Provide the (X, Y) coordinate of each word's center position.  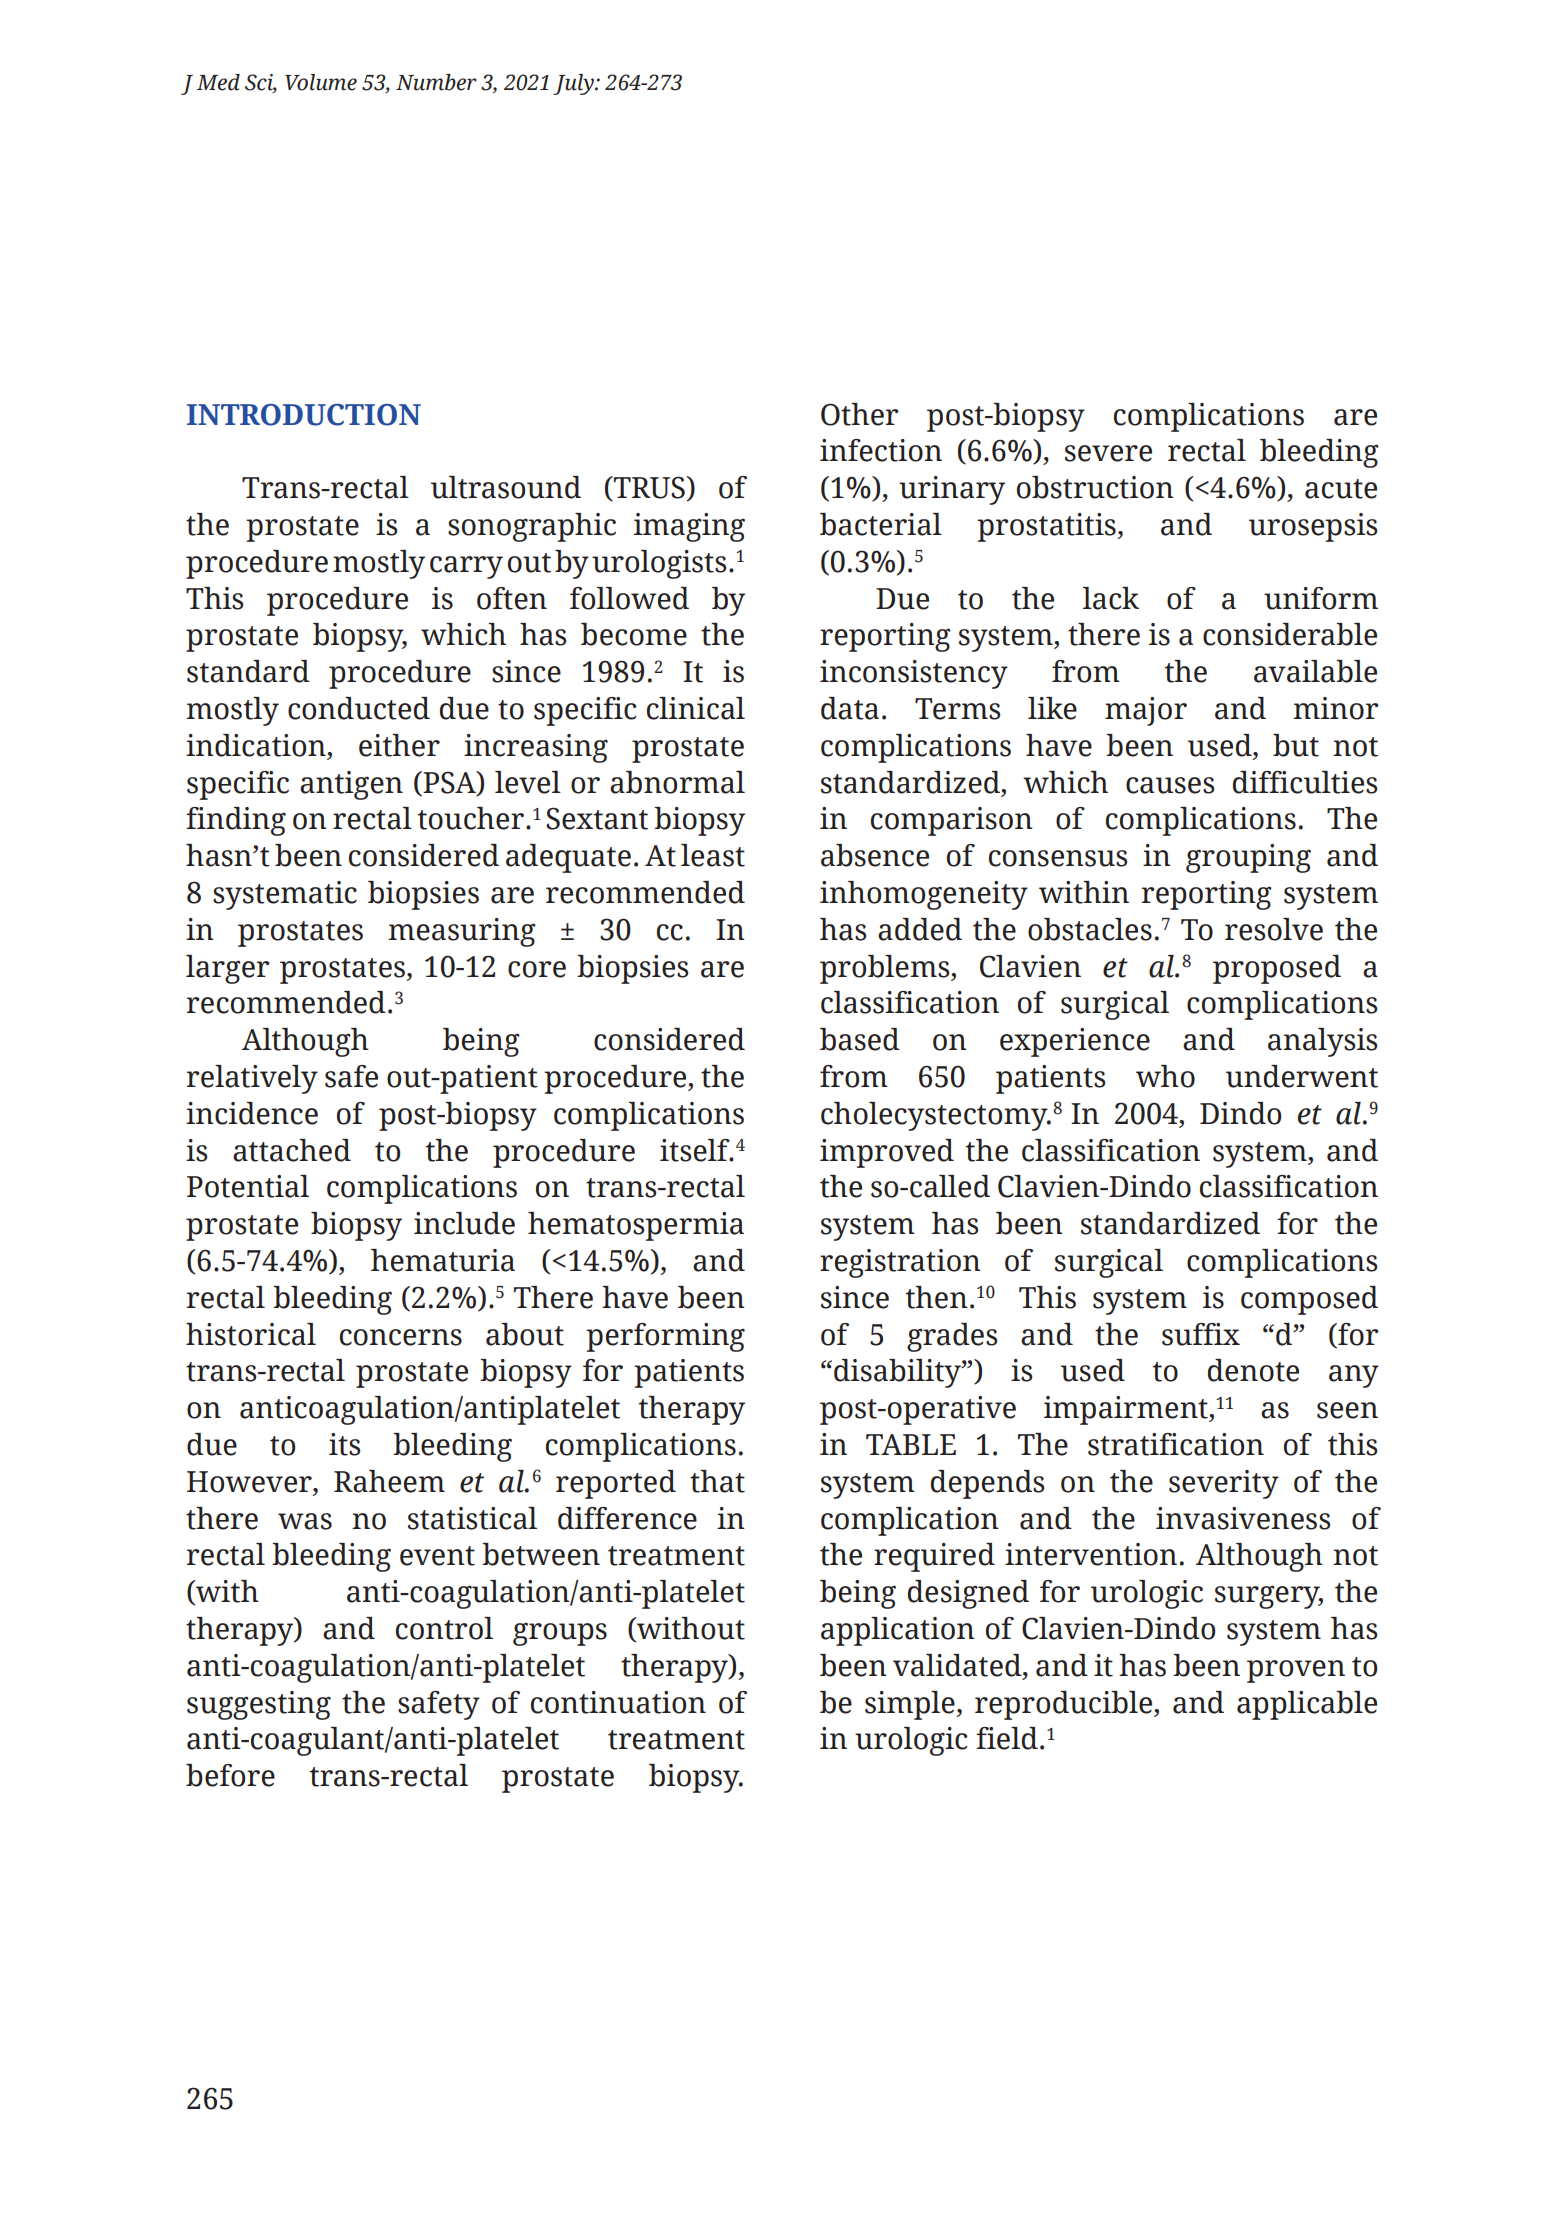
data (850, 708)
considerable (1290, 634)
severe (1108, 453)
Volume (321, 82)
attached (292, 1150)
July (574, 84)
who (1165, 1076)
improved (887, 1153)
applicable (1307, 1705)
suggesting (259, 1705)
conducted (359, 708)
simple (911, 1705)
